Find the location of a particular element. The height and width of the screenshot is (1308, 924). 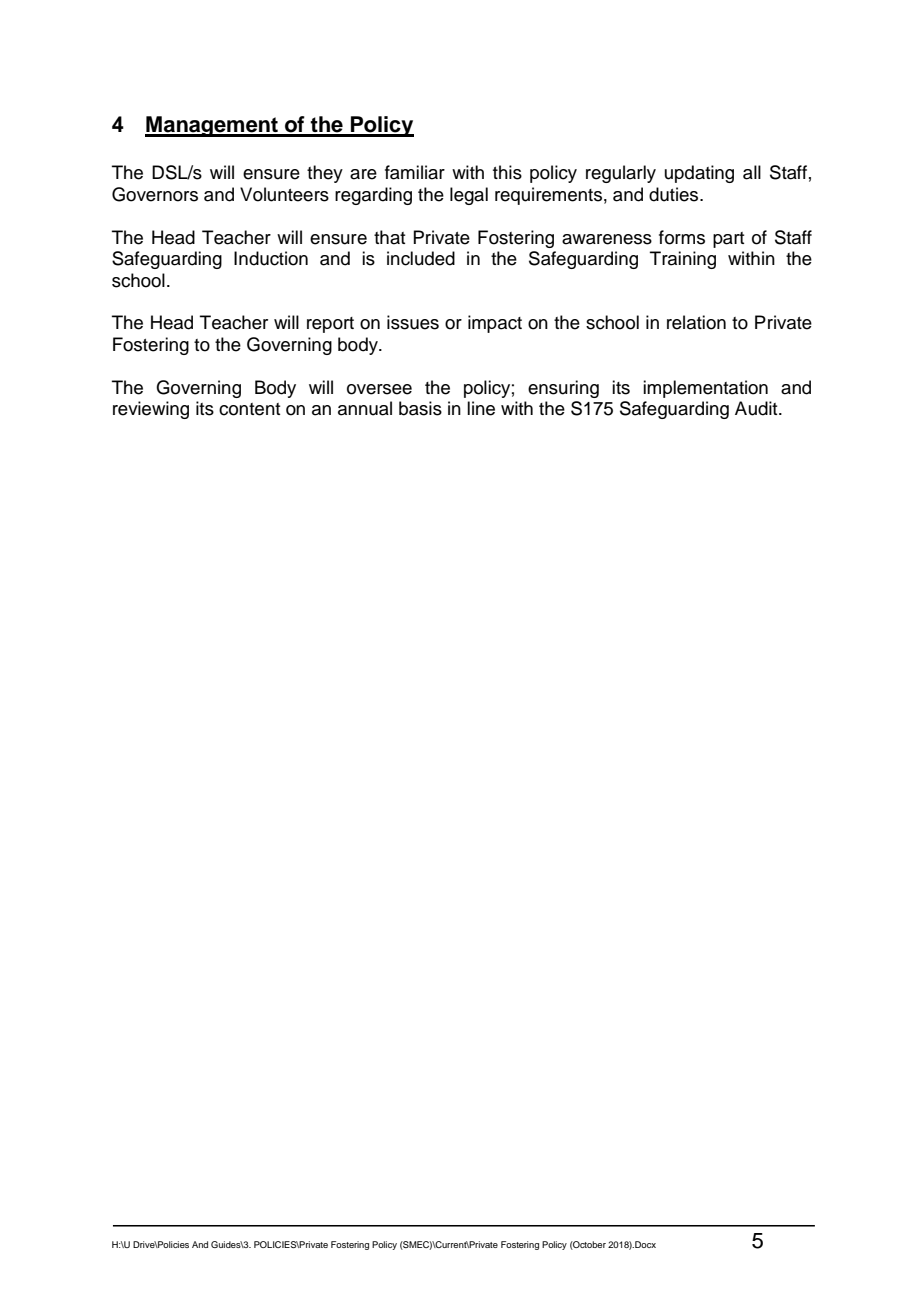

Training is located at coordinates (683, 260).
